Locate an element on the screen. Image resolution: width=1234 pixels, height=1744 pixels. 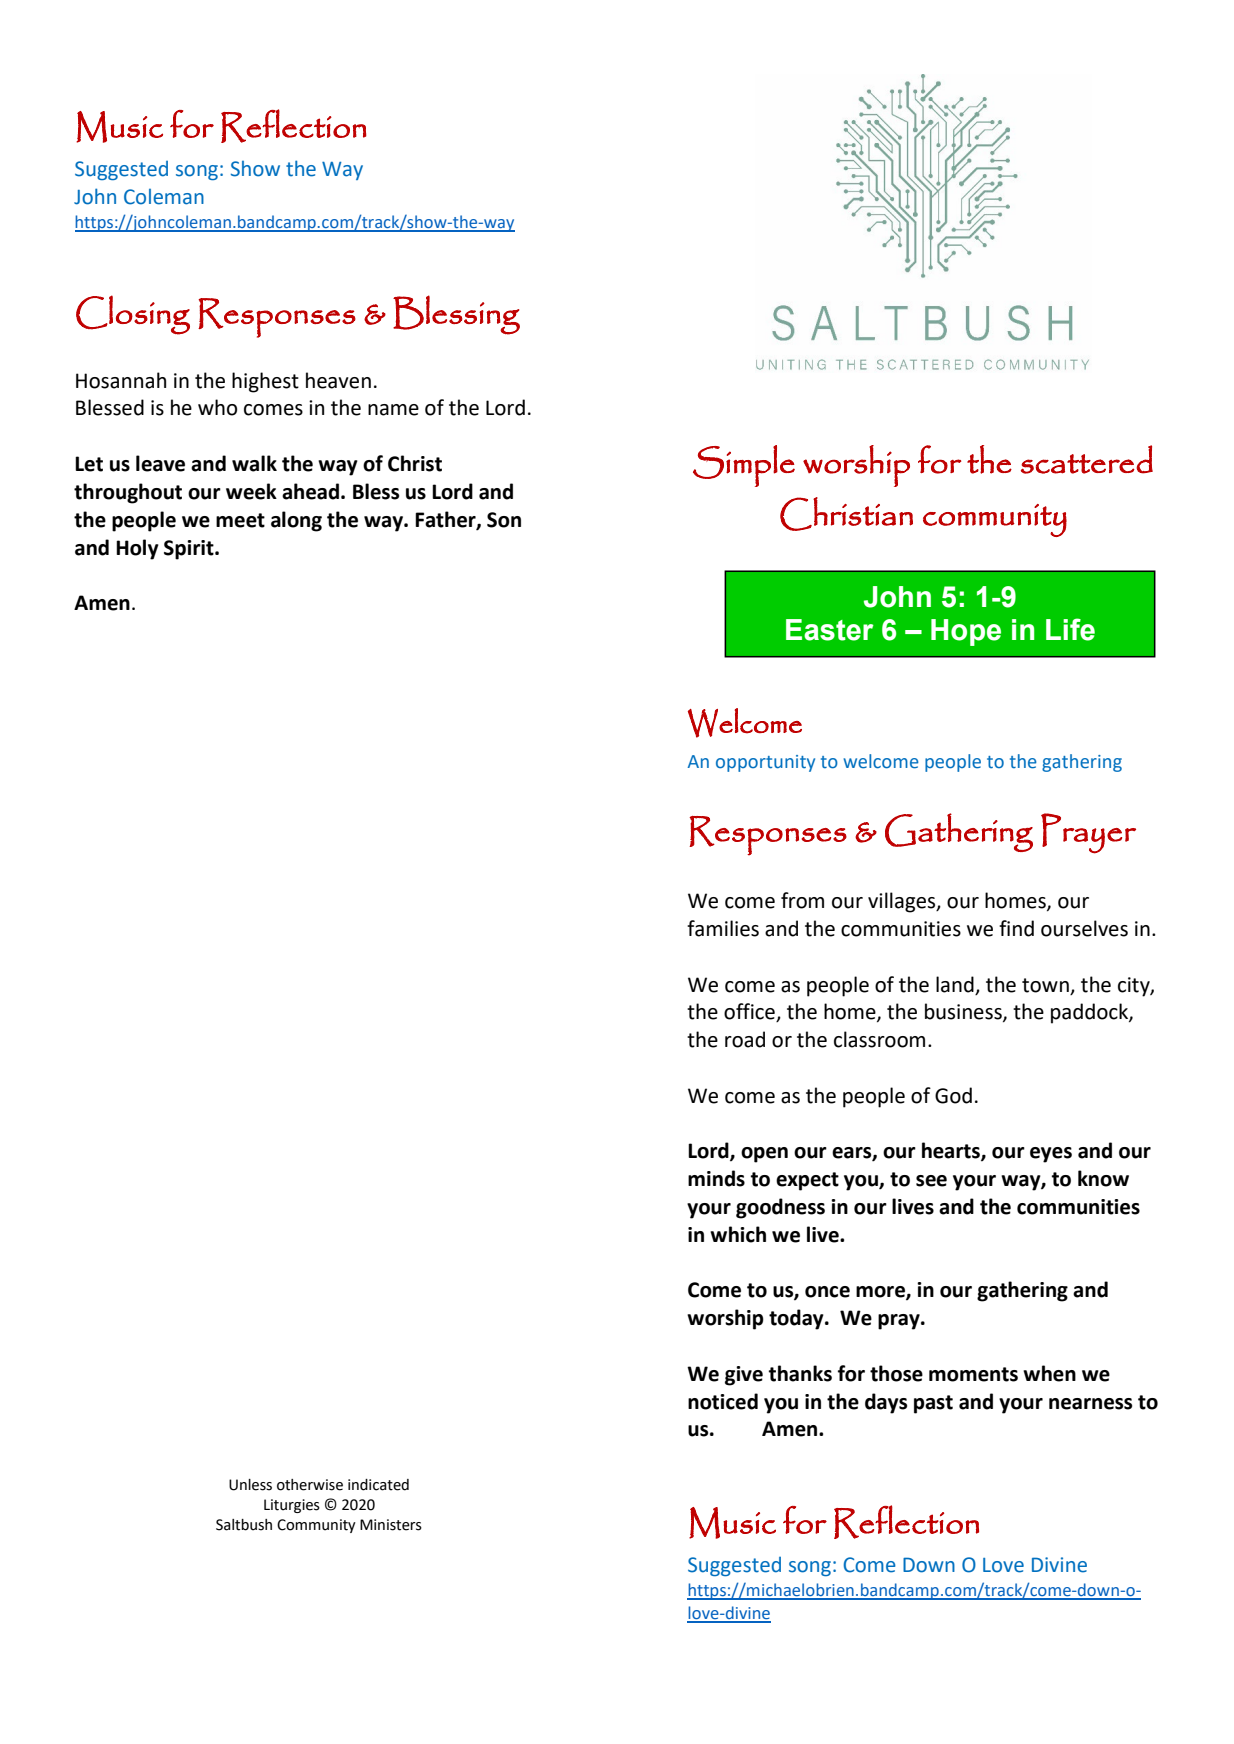
Simple is located at coordinates (744, 466).
